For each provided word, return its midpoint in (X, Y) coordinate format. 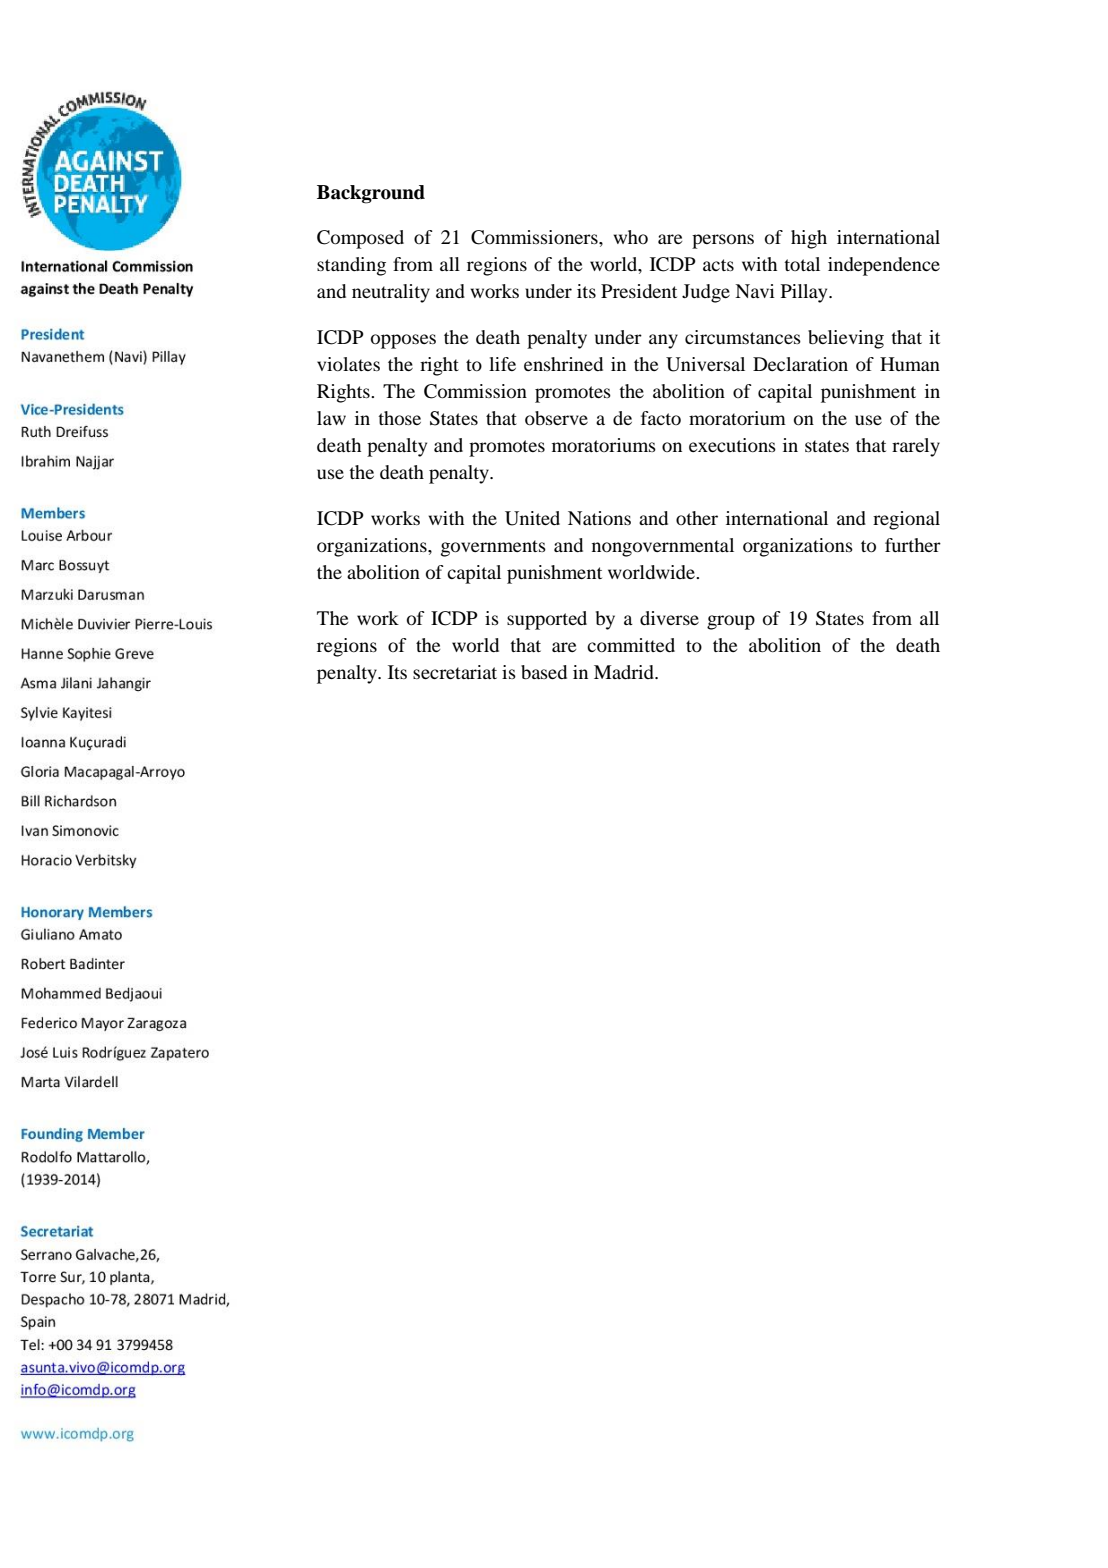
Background (371, 194)
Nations (599, 518)
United (532, 518)
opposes (403, 341)
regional (906, 520)
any (663, 341)
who (630, 237)
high (809, 239)
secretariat (455, 672)
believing (846, 339)
